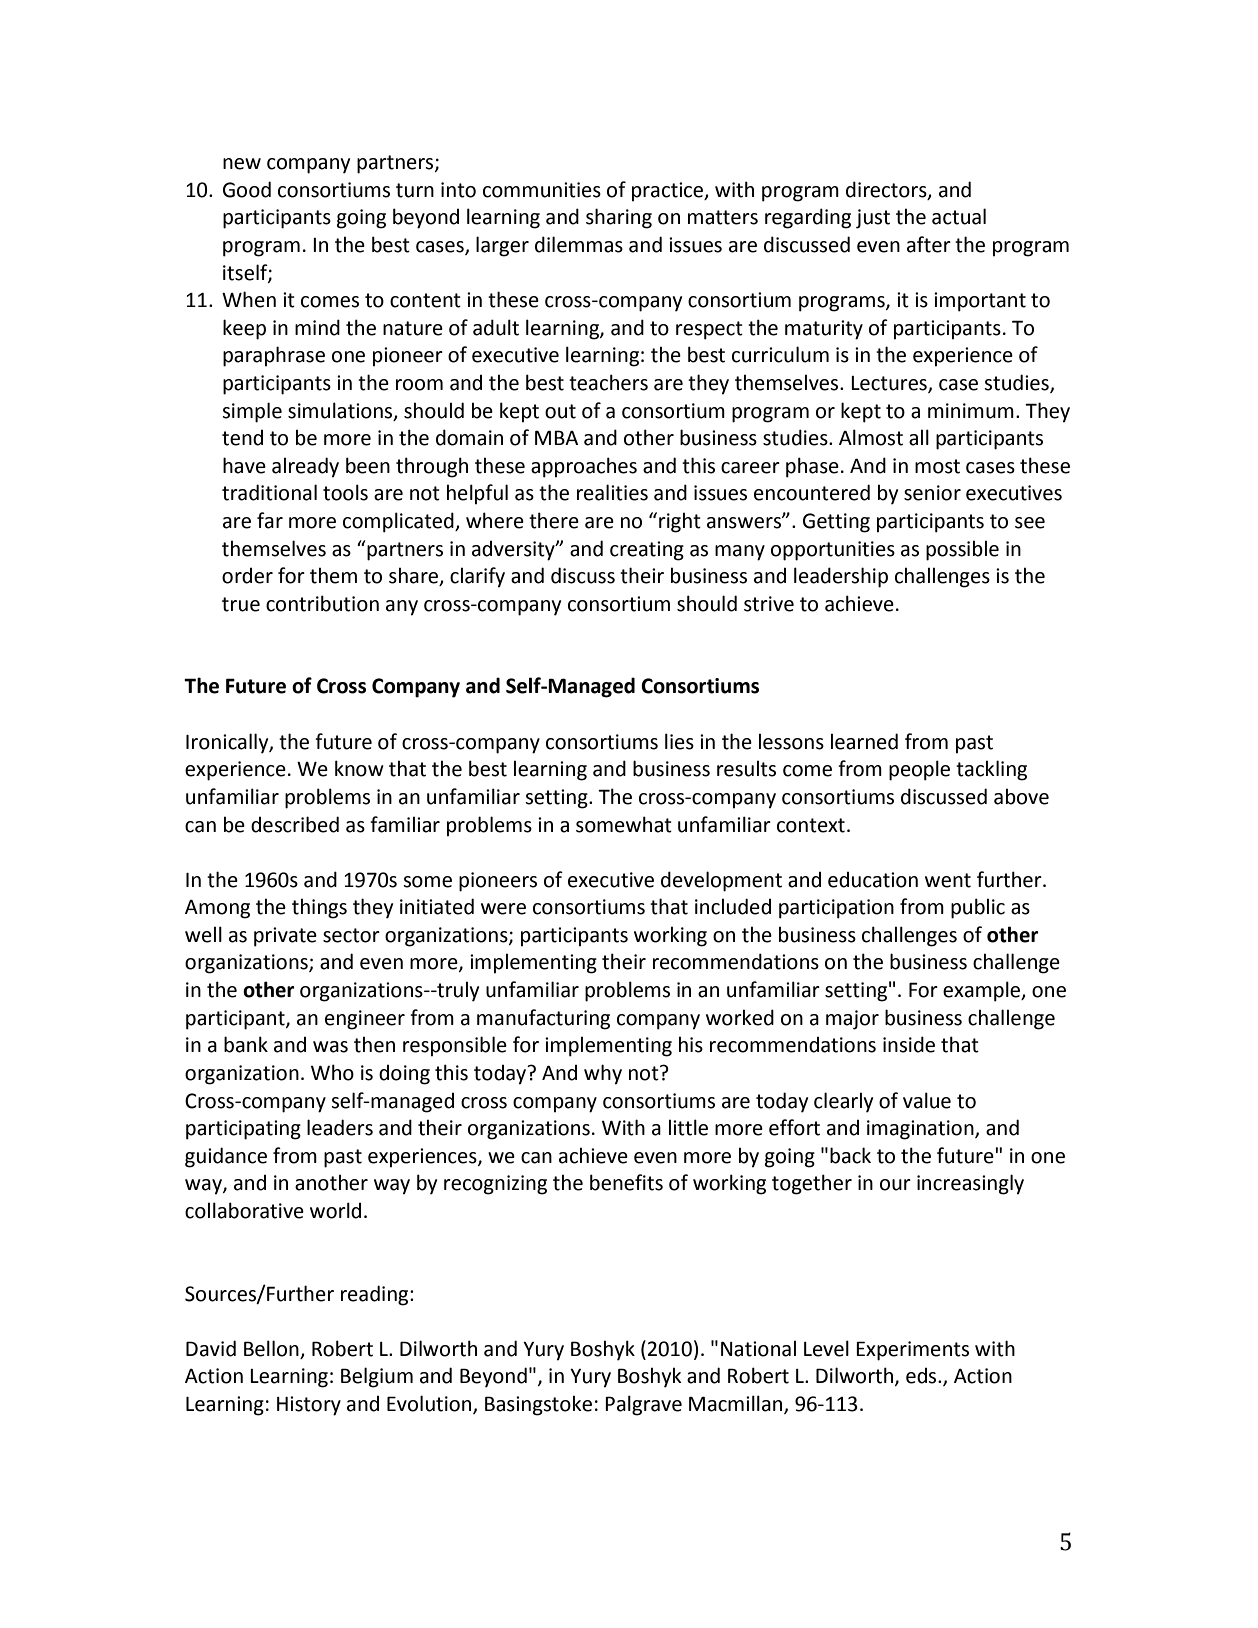 The height and width of the document is (1628, 1258). I want to click on Good, so click(247, 189).
